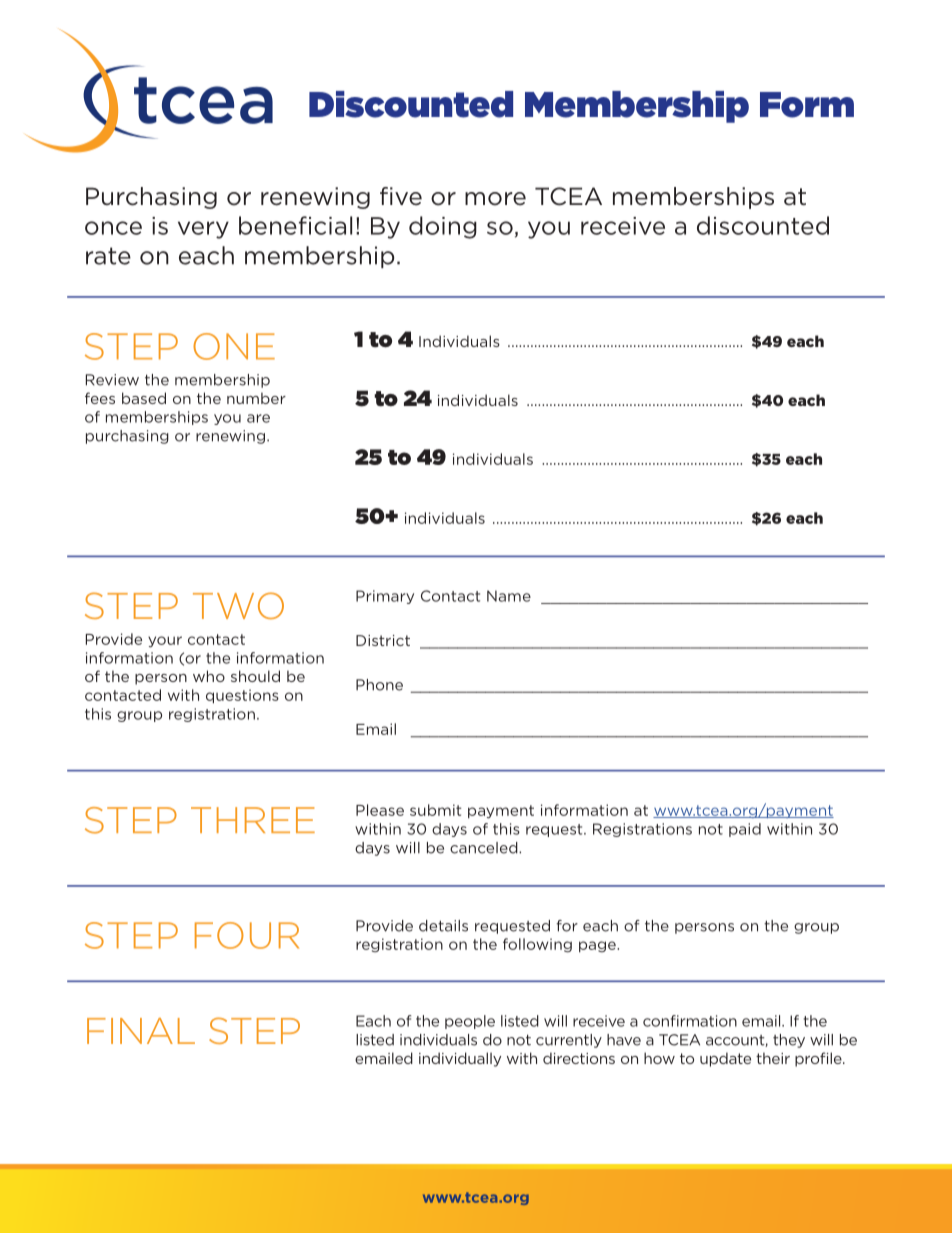 This page has width=952, height=1233. Describe the element at coordinates (203, 230) in the page. I see `very` at that location.
